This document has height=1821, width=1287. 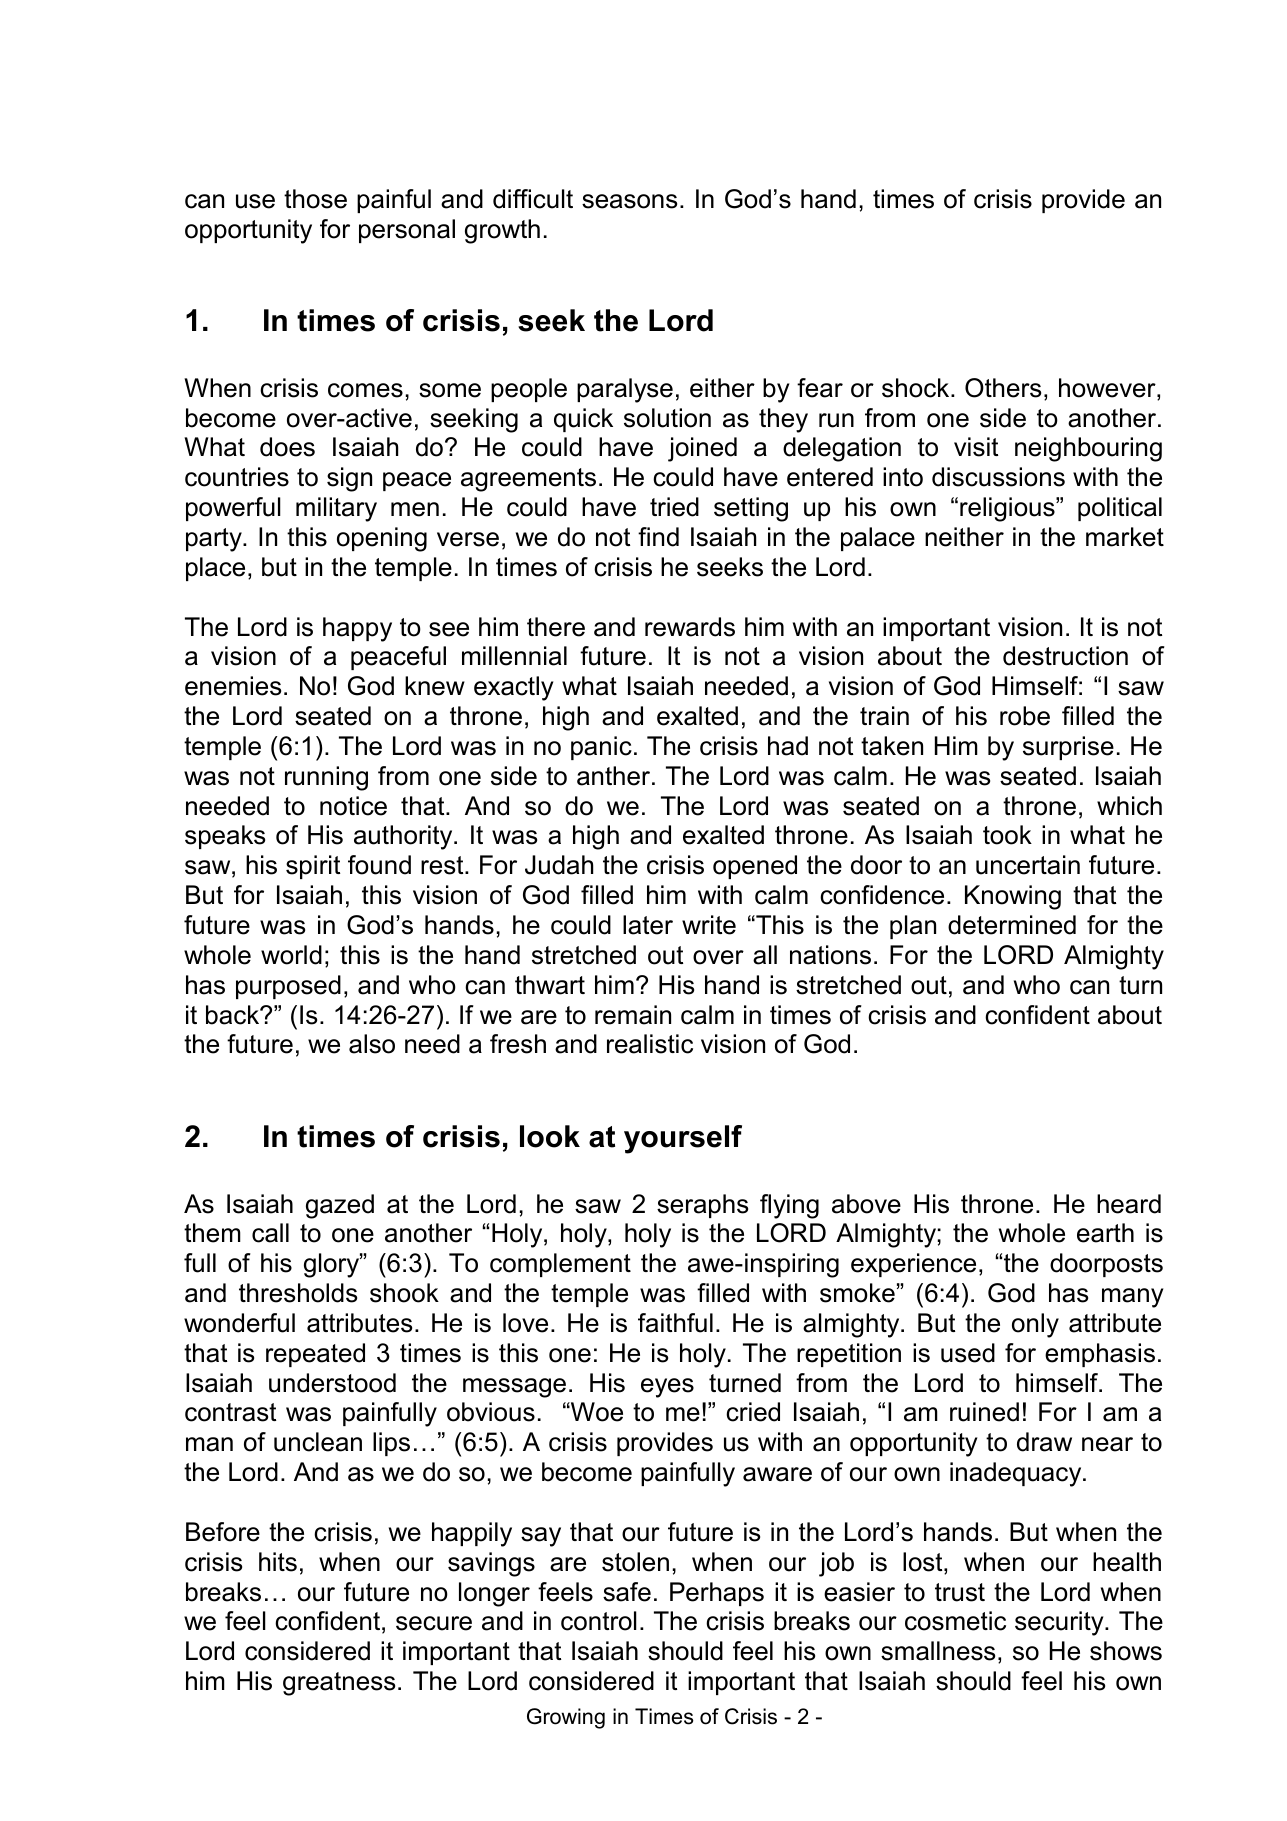 What do you see at coordinates (315, 199) in the document?
I see `those` at bounding box center [315, 199].
